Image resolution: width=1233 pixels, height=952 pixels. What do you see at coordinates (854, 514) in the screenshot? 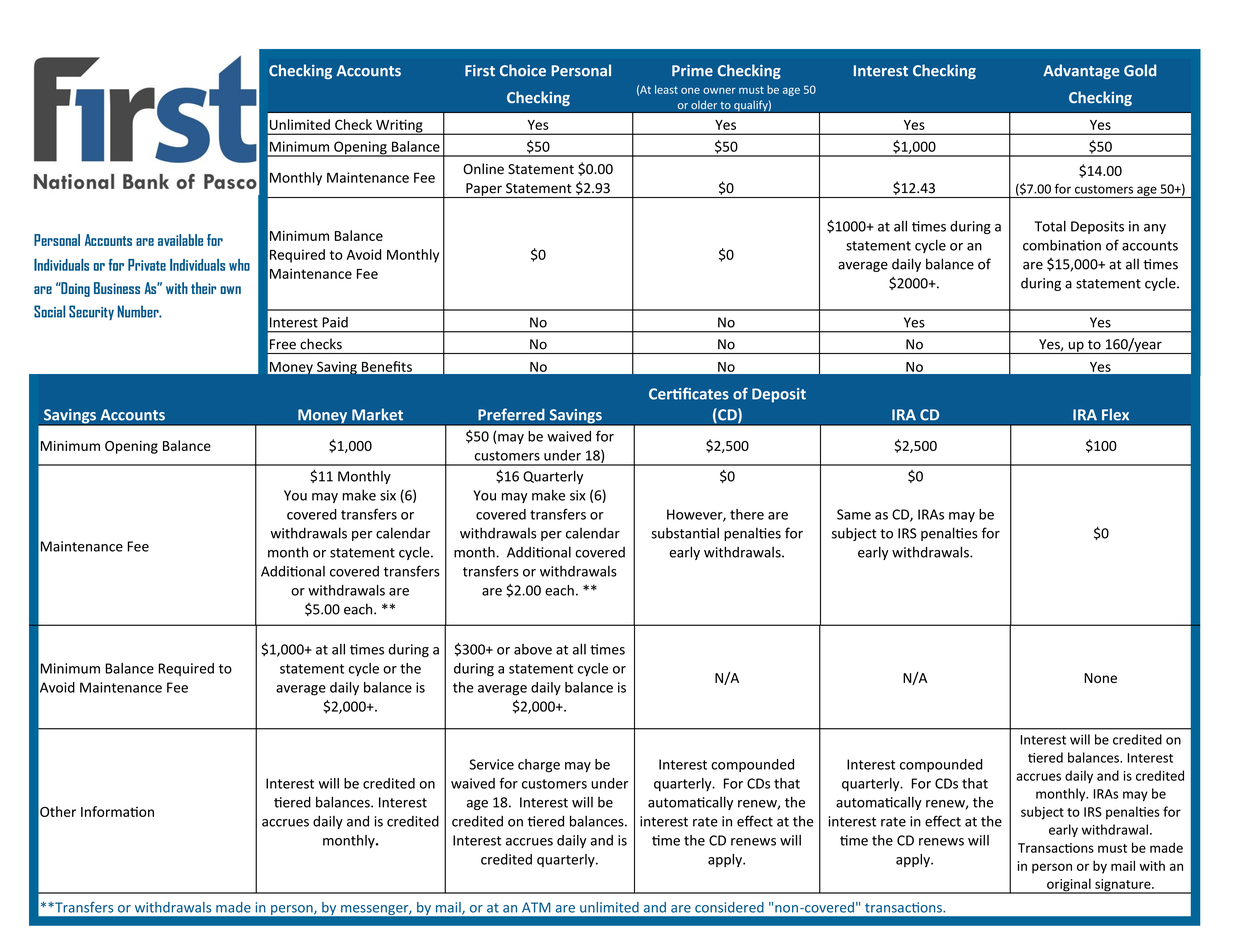
I see `Same` at bounding box center [854, 514].
